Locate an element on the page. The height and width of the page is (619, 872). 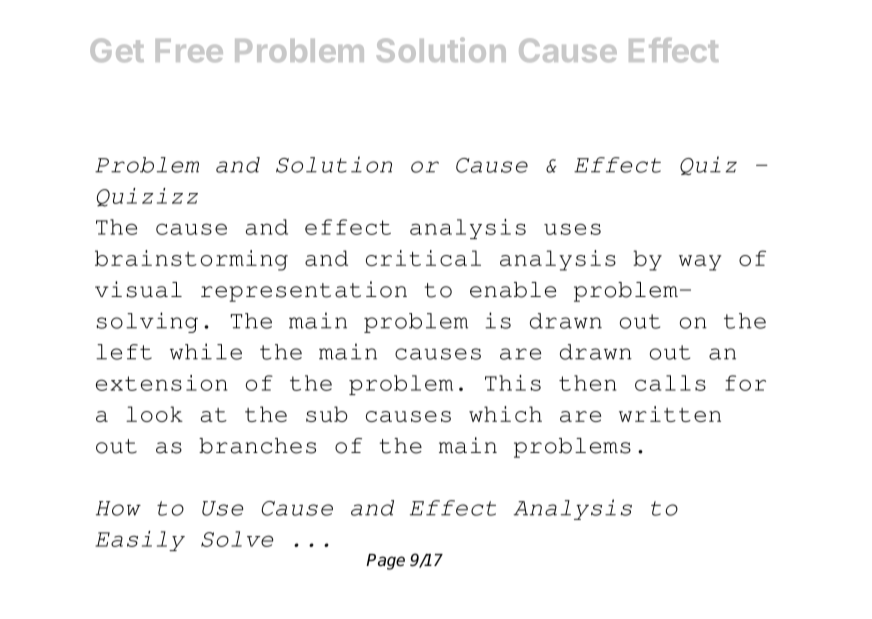
Page is located at coordinates (385, 562).
